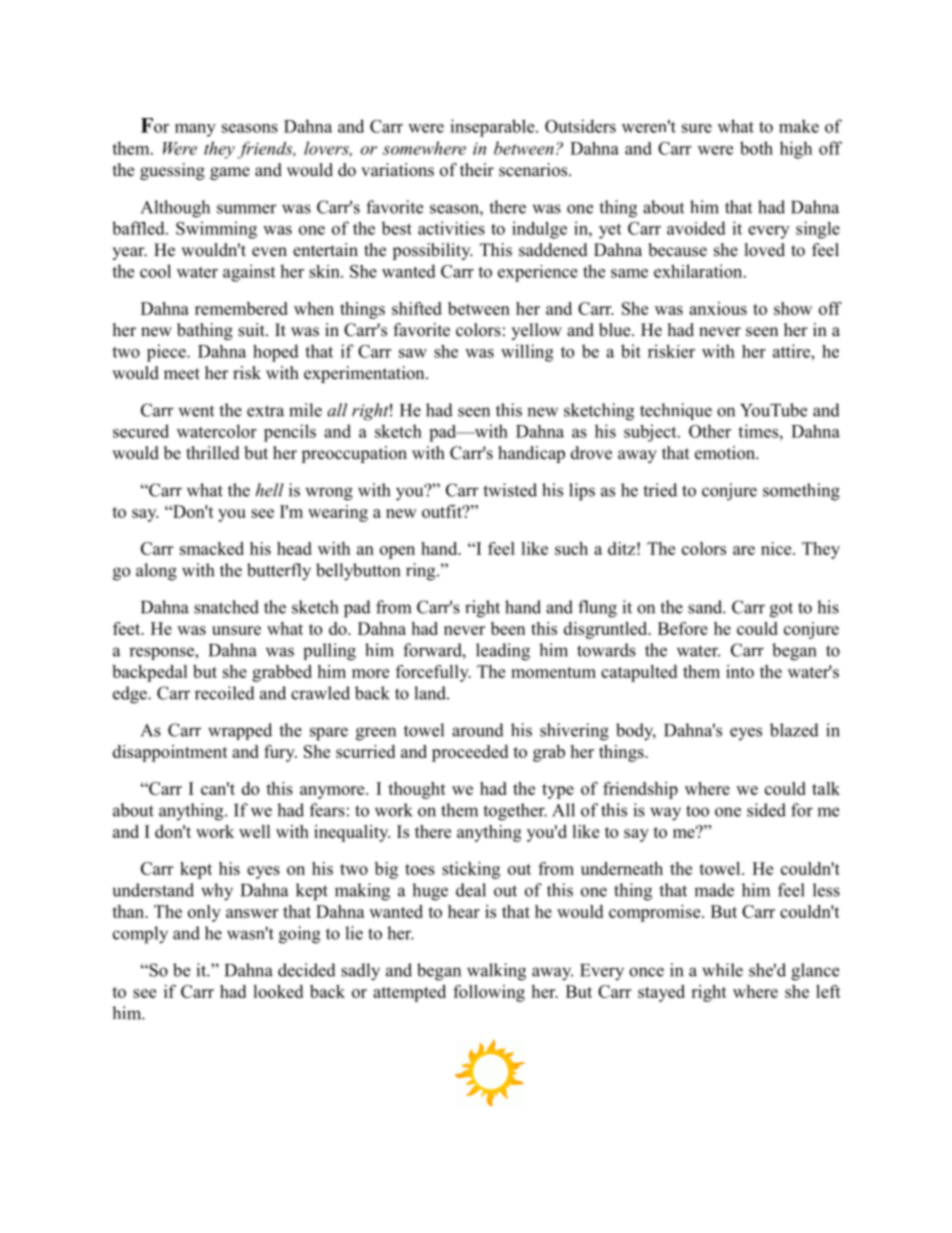  What do you see at coordinates (726, 453) in the screenshot?
I see `emotion` at bounding box center [726, 453].
